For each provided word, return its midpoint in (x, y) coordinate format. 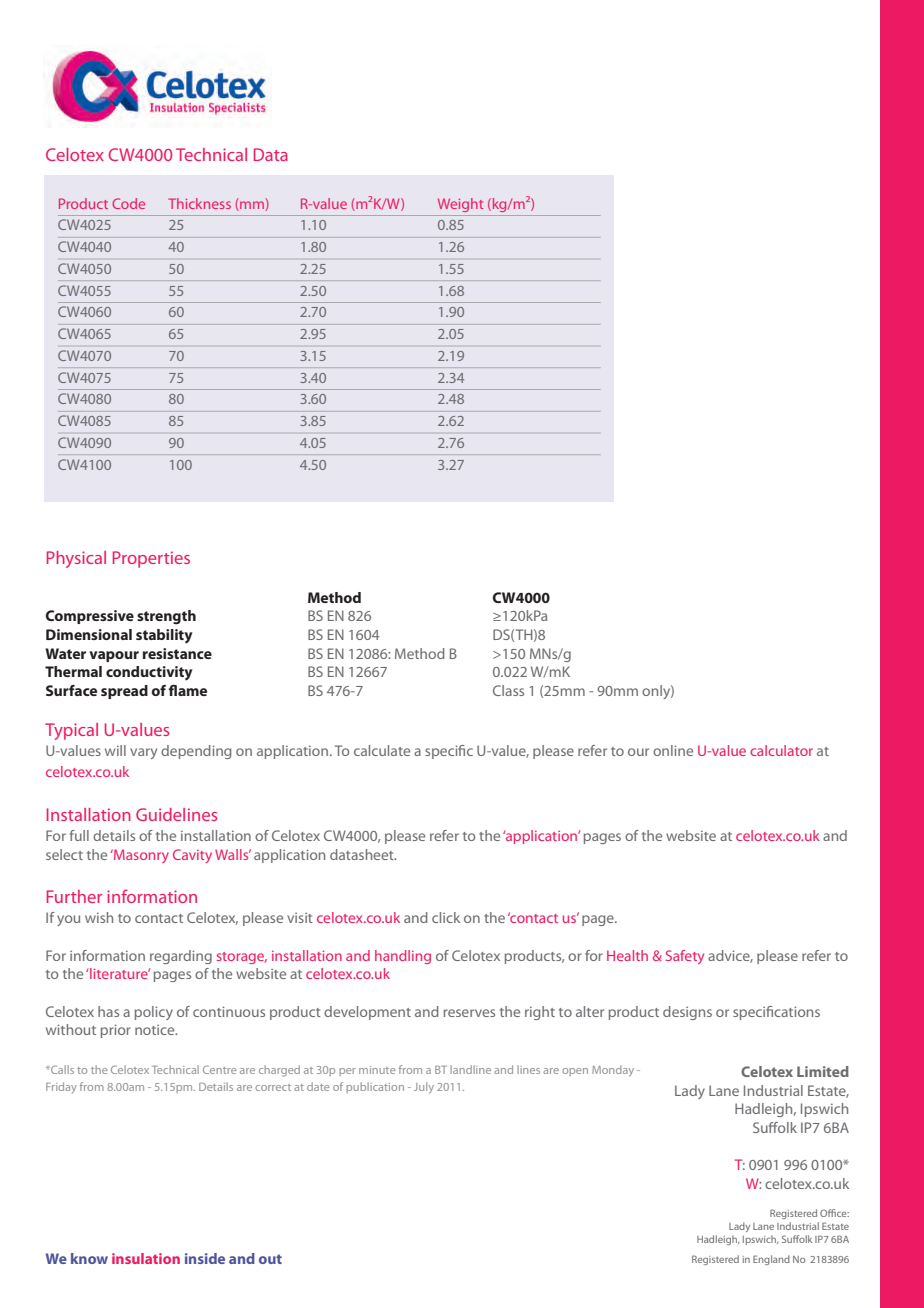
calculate (382, 750)
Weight (460, 205)
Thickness (199, 203)
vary (143, 753)
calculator (781, 750)
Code (128, 203)
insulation (146, 1258)
